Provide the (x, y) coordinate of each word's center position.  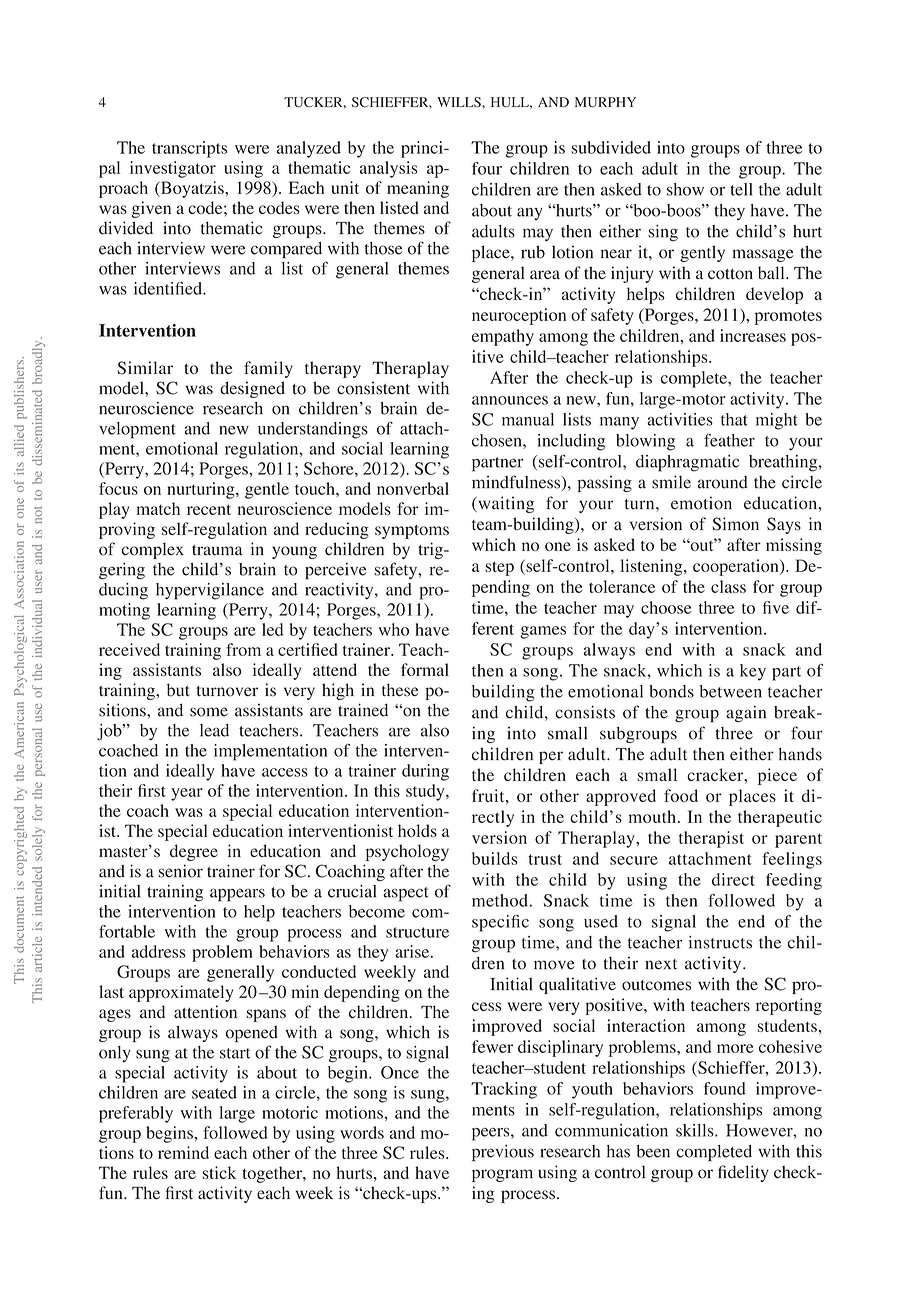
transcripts (189, 149)
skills (696, 1130)
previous (503, 1153)
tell (741, 189)
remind (183, 1152)
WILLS (460, 102)
